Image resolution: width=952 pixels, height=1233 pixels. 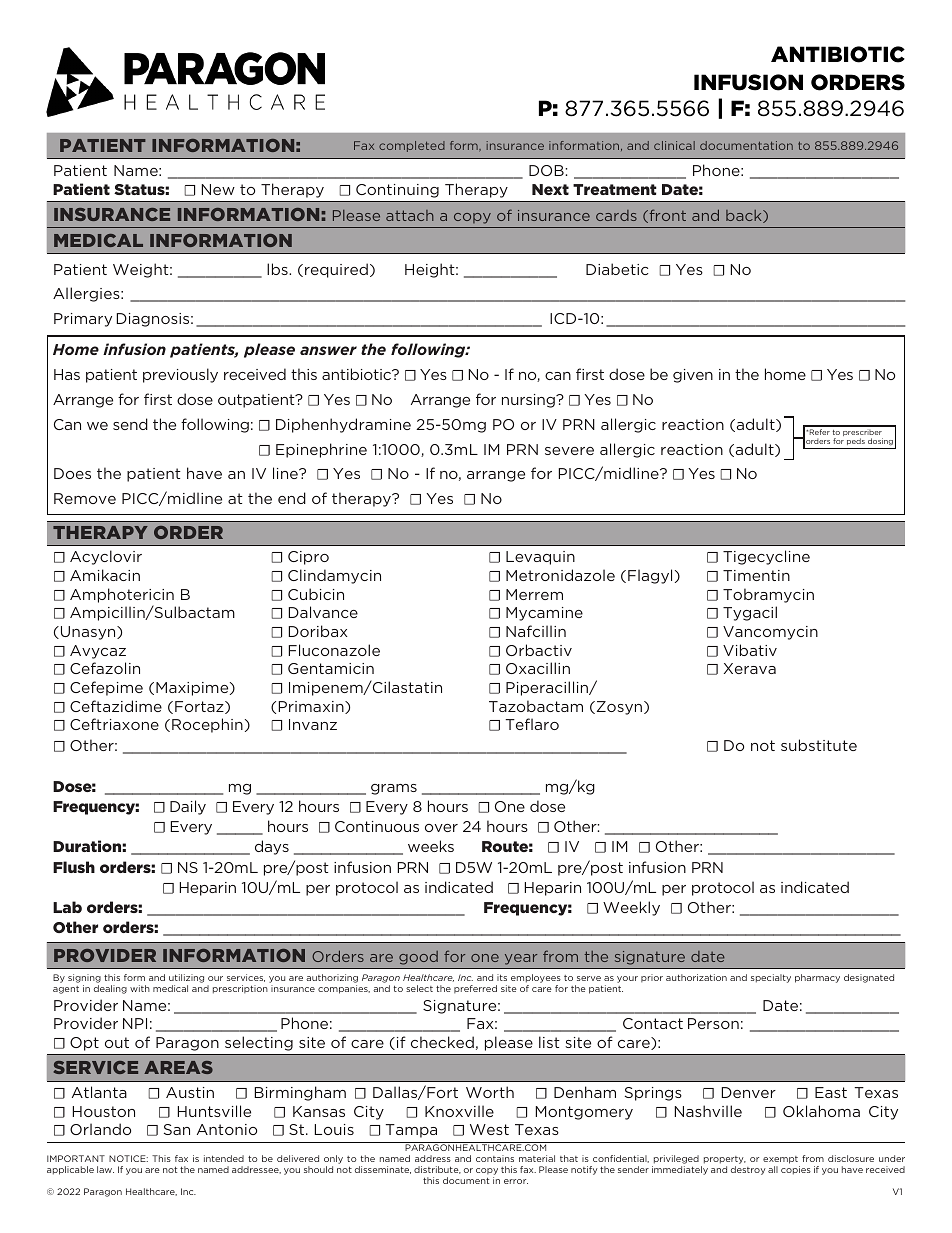 What do you see at coordinates (745, 216) in the page?
I see `back` at bounding box center [745, 216].
